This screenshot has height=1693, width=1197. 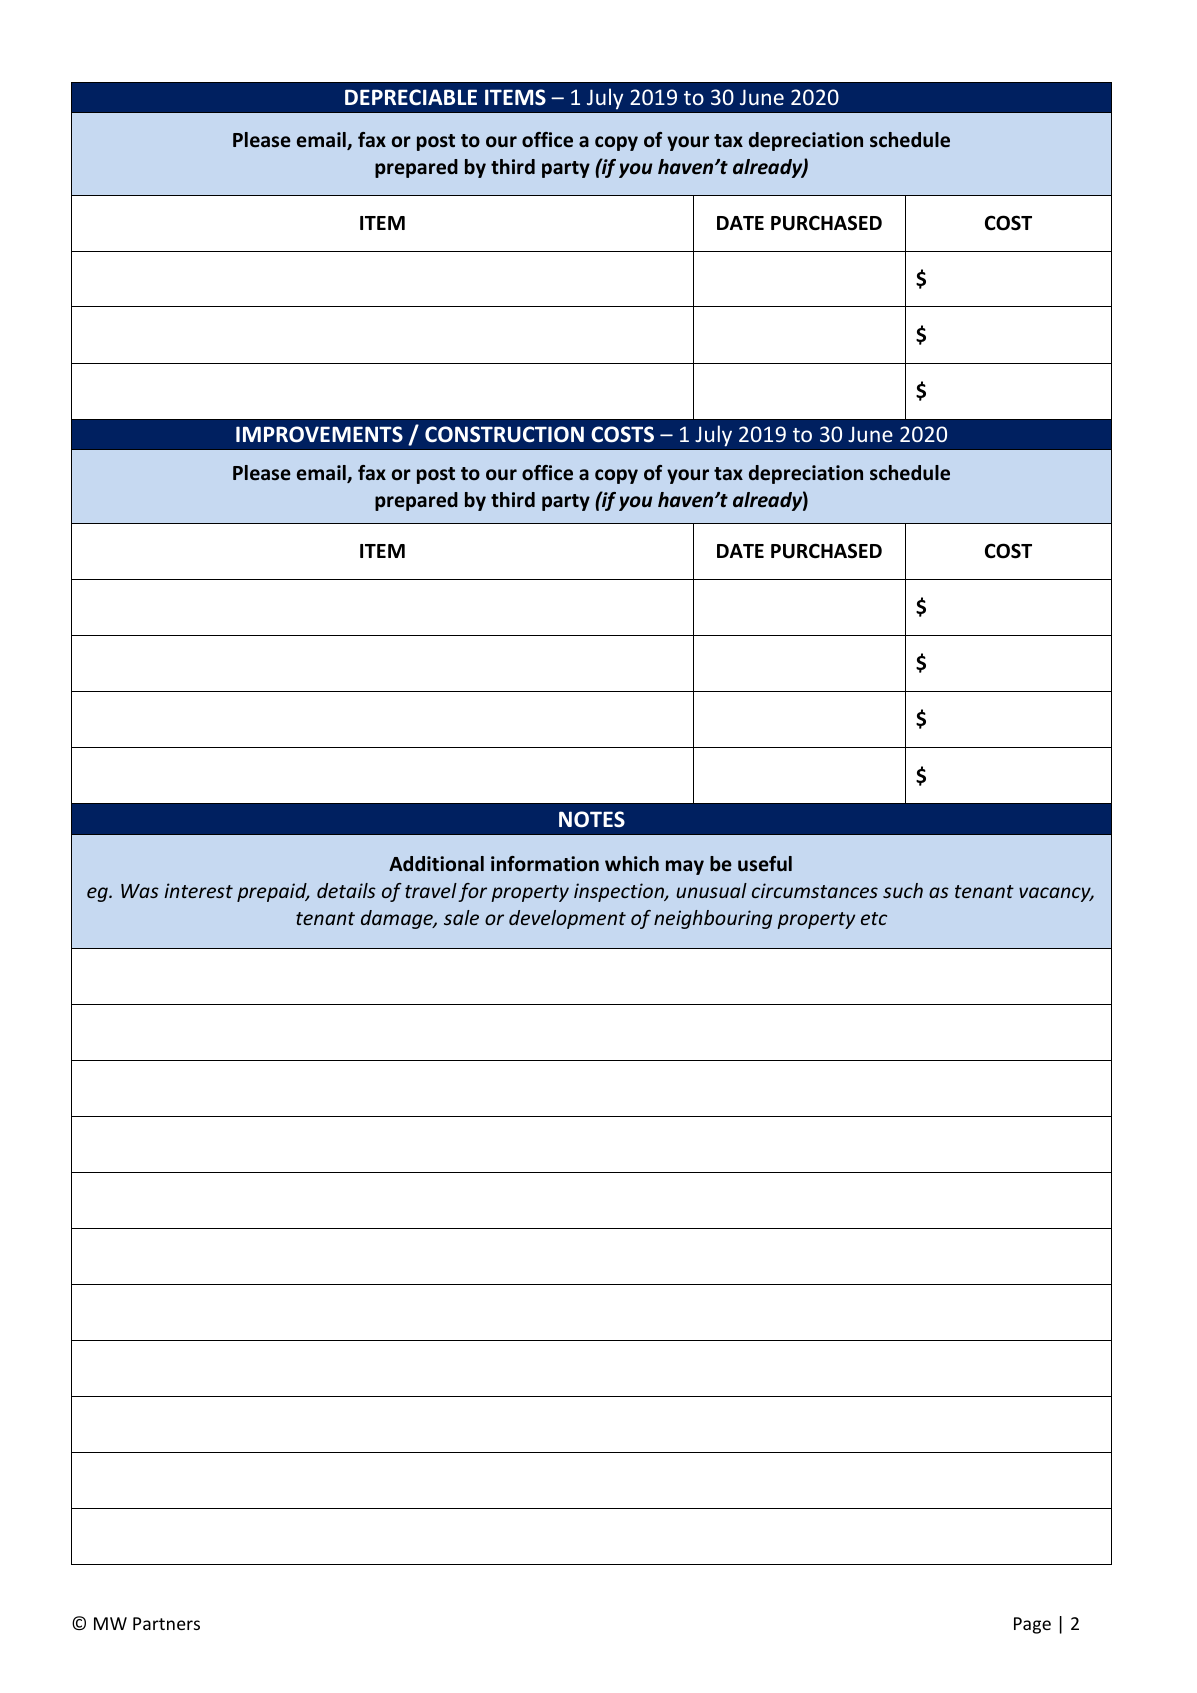 I want to click on IMPROVEMENTS, so click(x=319, y=434).
